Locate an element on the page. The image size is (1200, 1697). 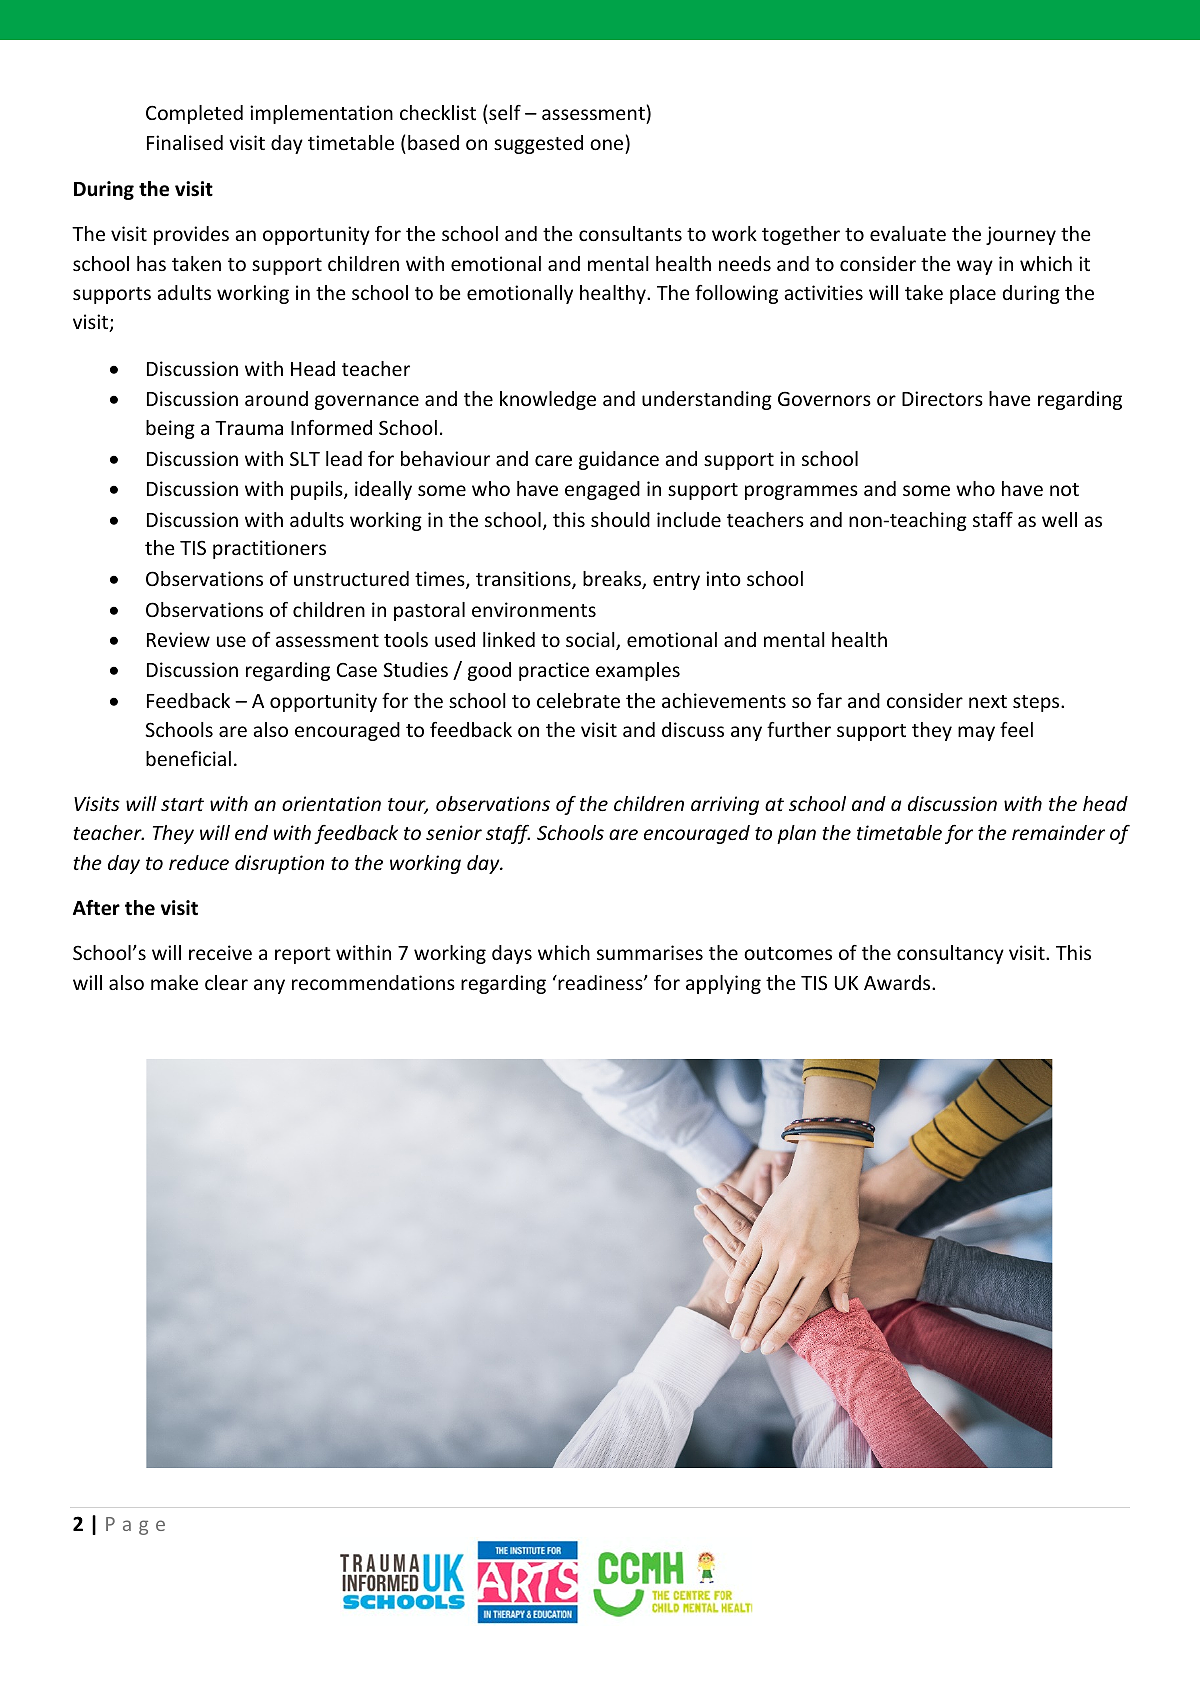
evaluate is located at coordinates (908, 233).
